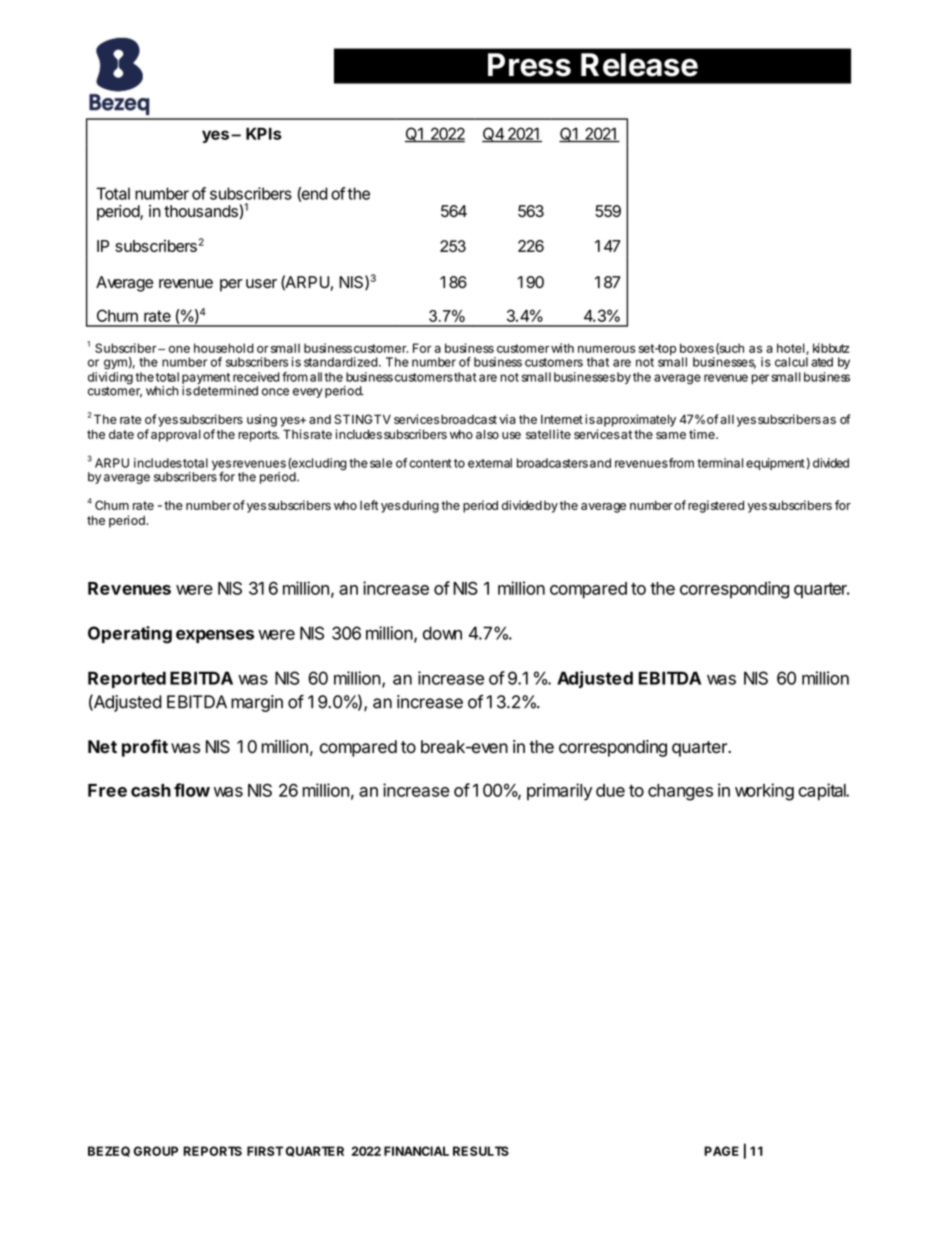  What do you see at coordinates (720, 463) in the screenshot?
I see `terminal` at bounding box center [720, 463].
